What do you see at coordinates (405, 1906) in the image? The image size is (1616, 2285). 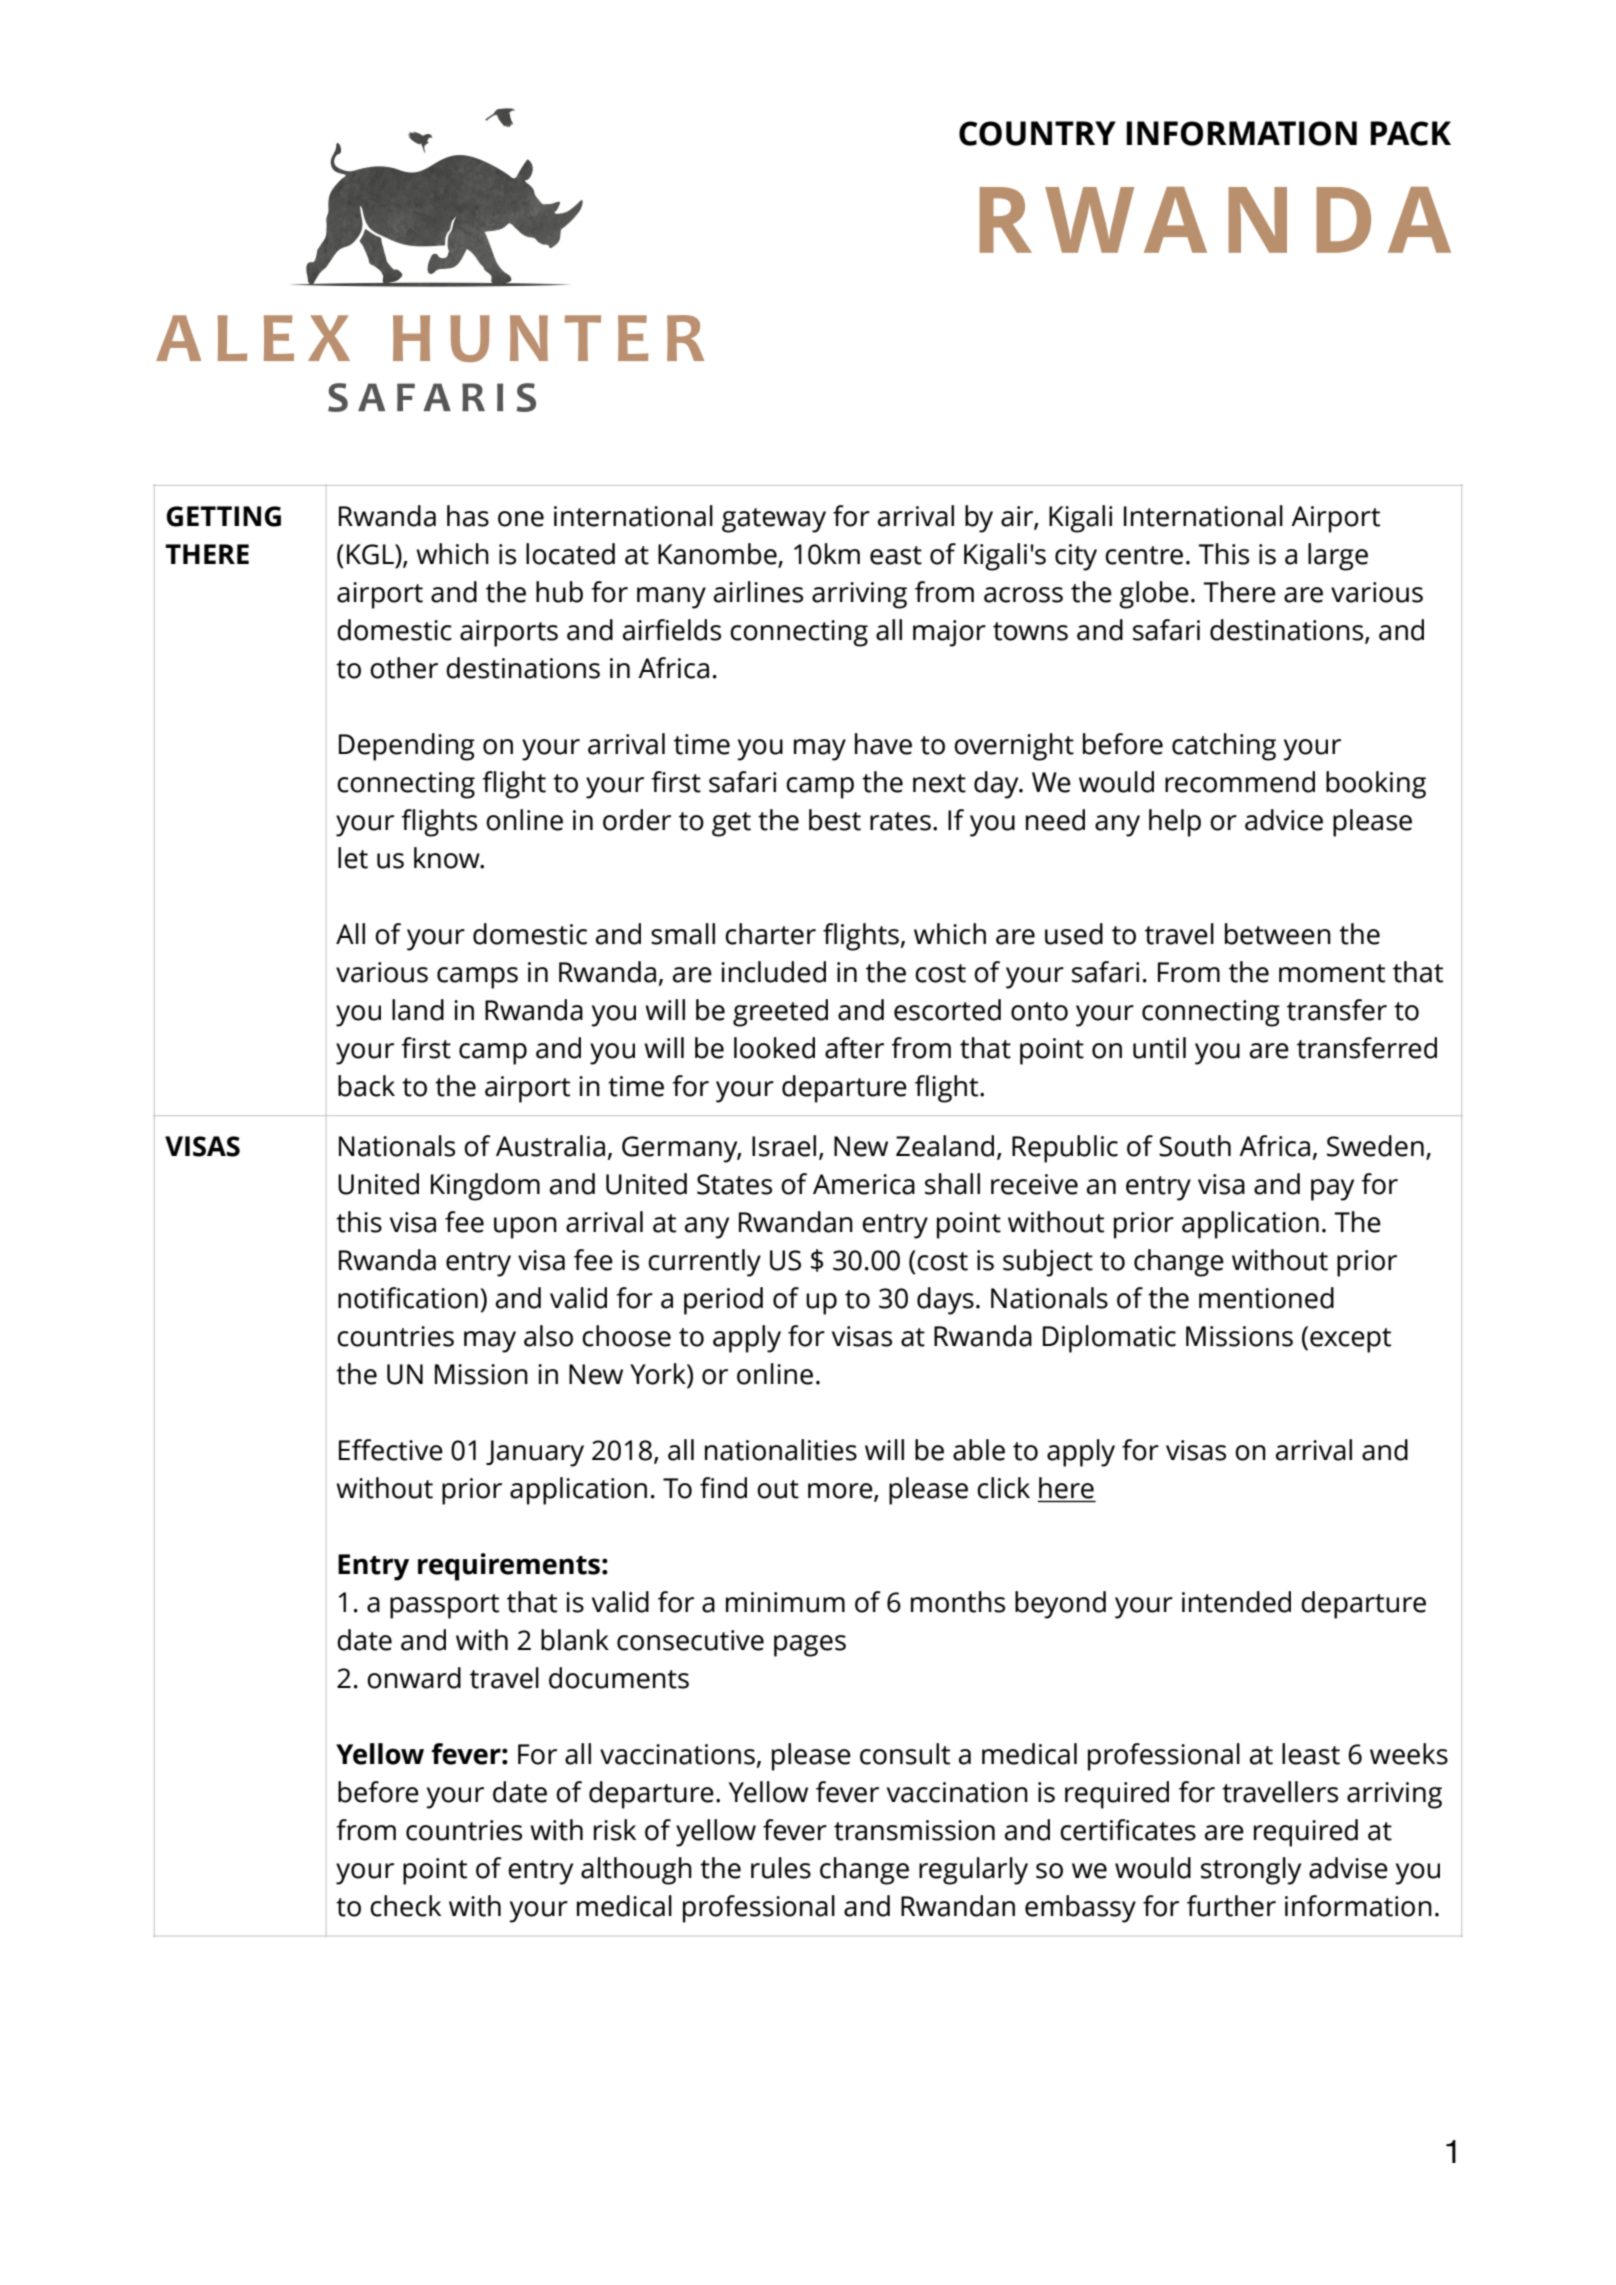 I see `check` at bounding box center [405, 1906].
